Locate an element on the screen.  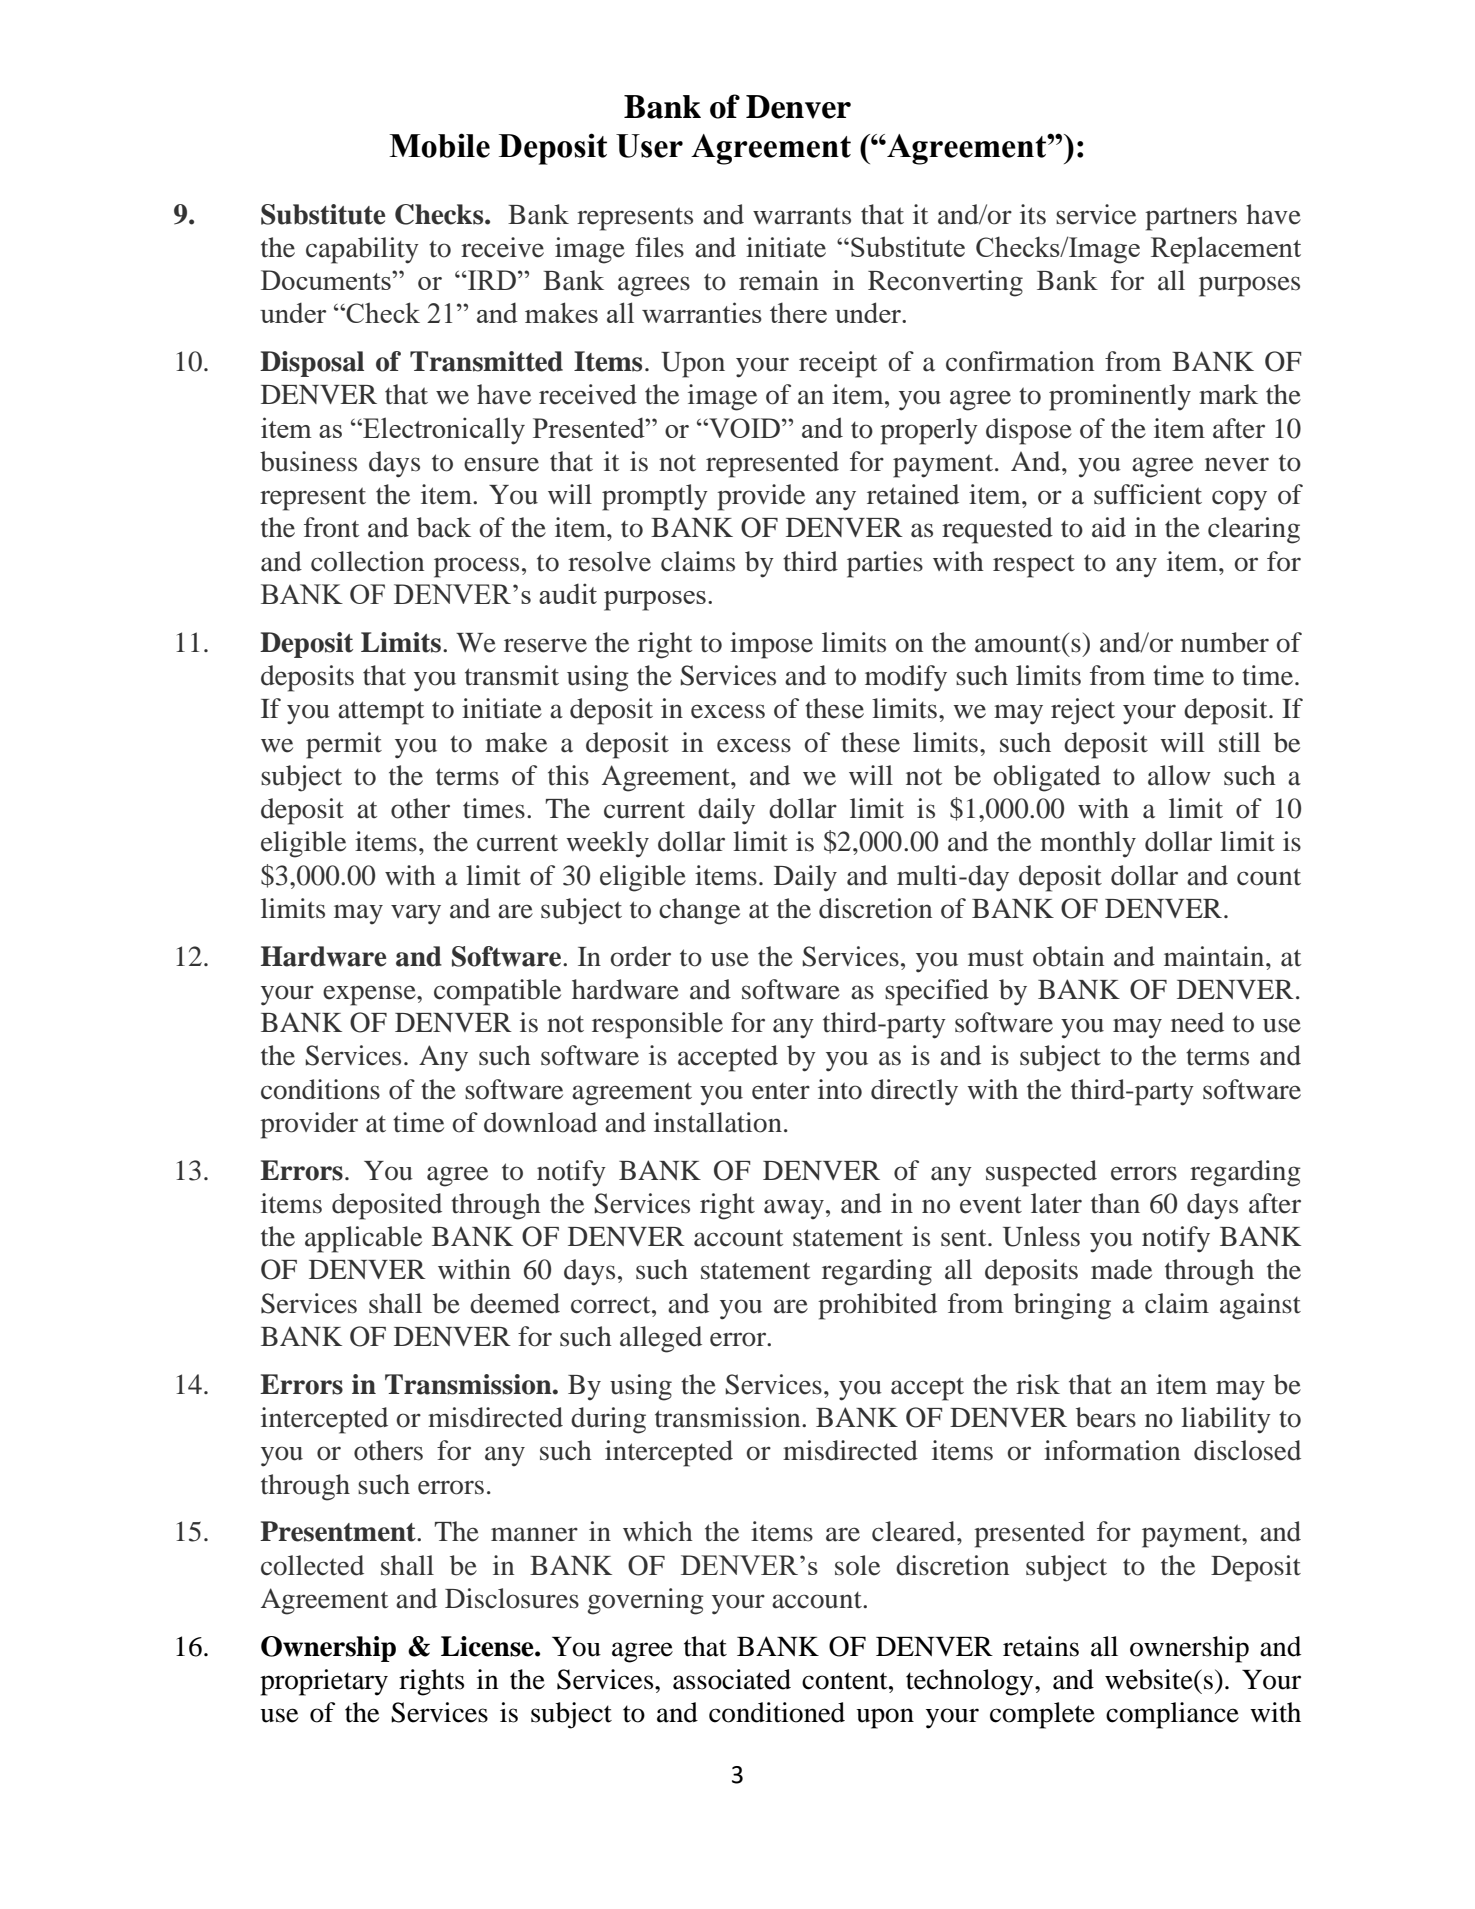
VOID is located at coordinates (743, 428).
